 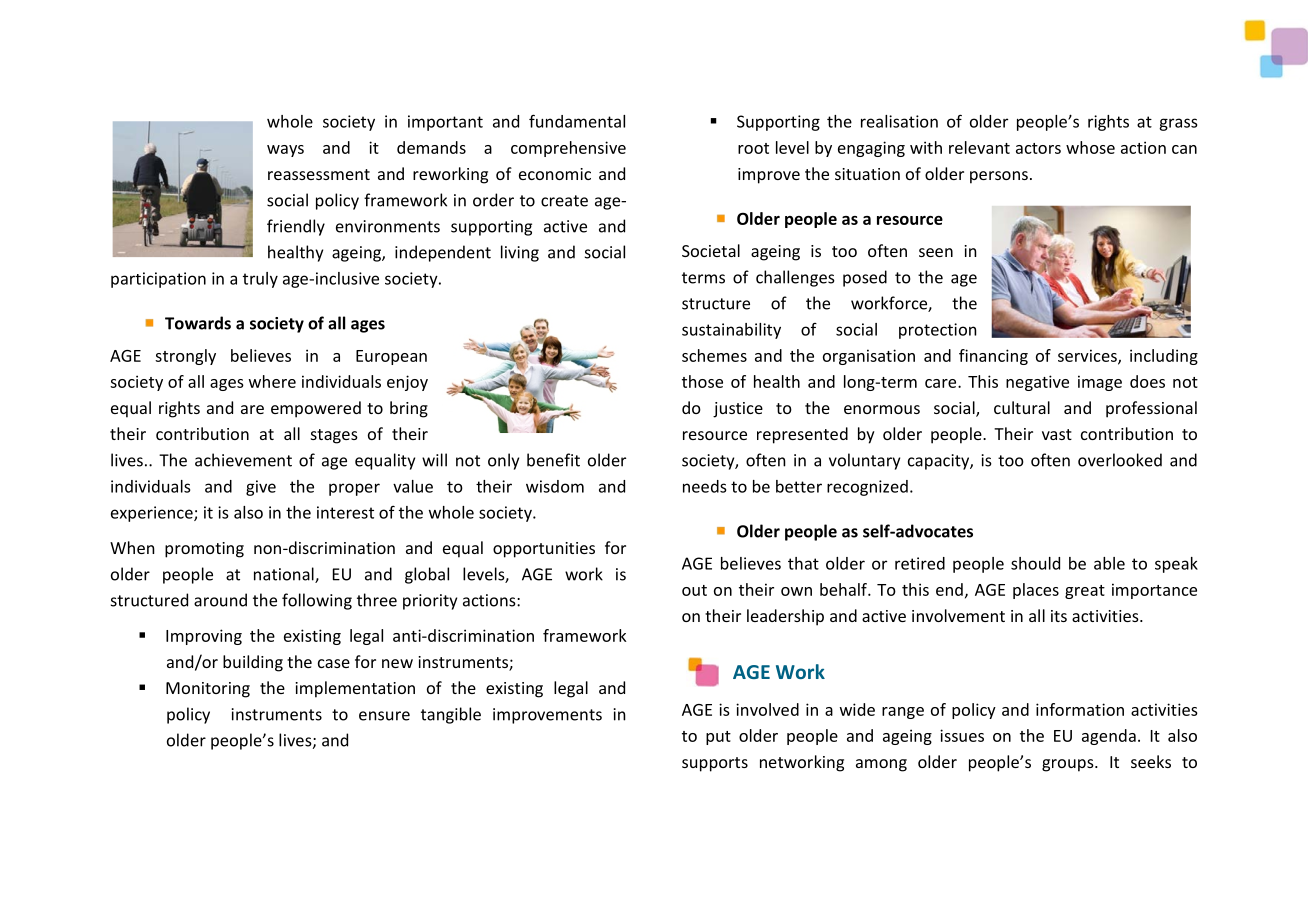 What do you see at coordinates (1057, 434) in the image?
I see `vast` at bounding box center [1057, 434].
